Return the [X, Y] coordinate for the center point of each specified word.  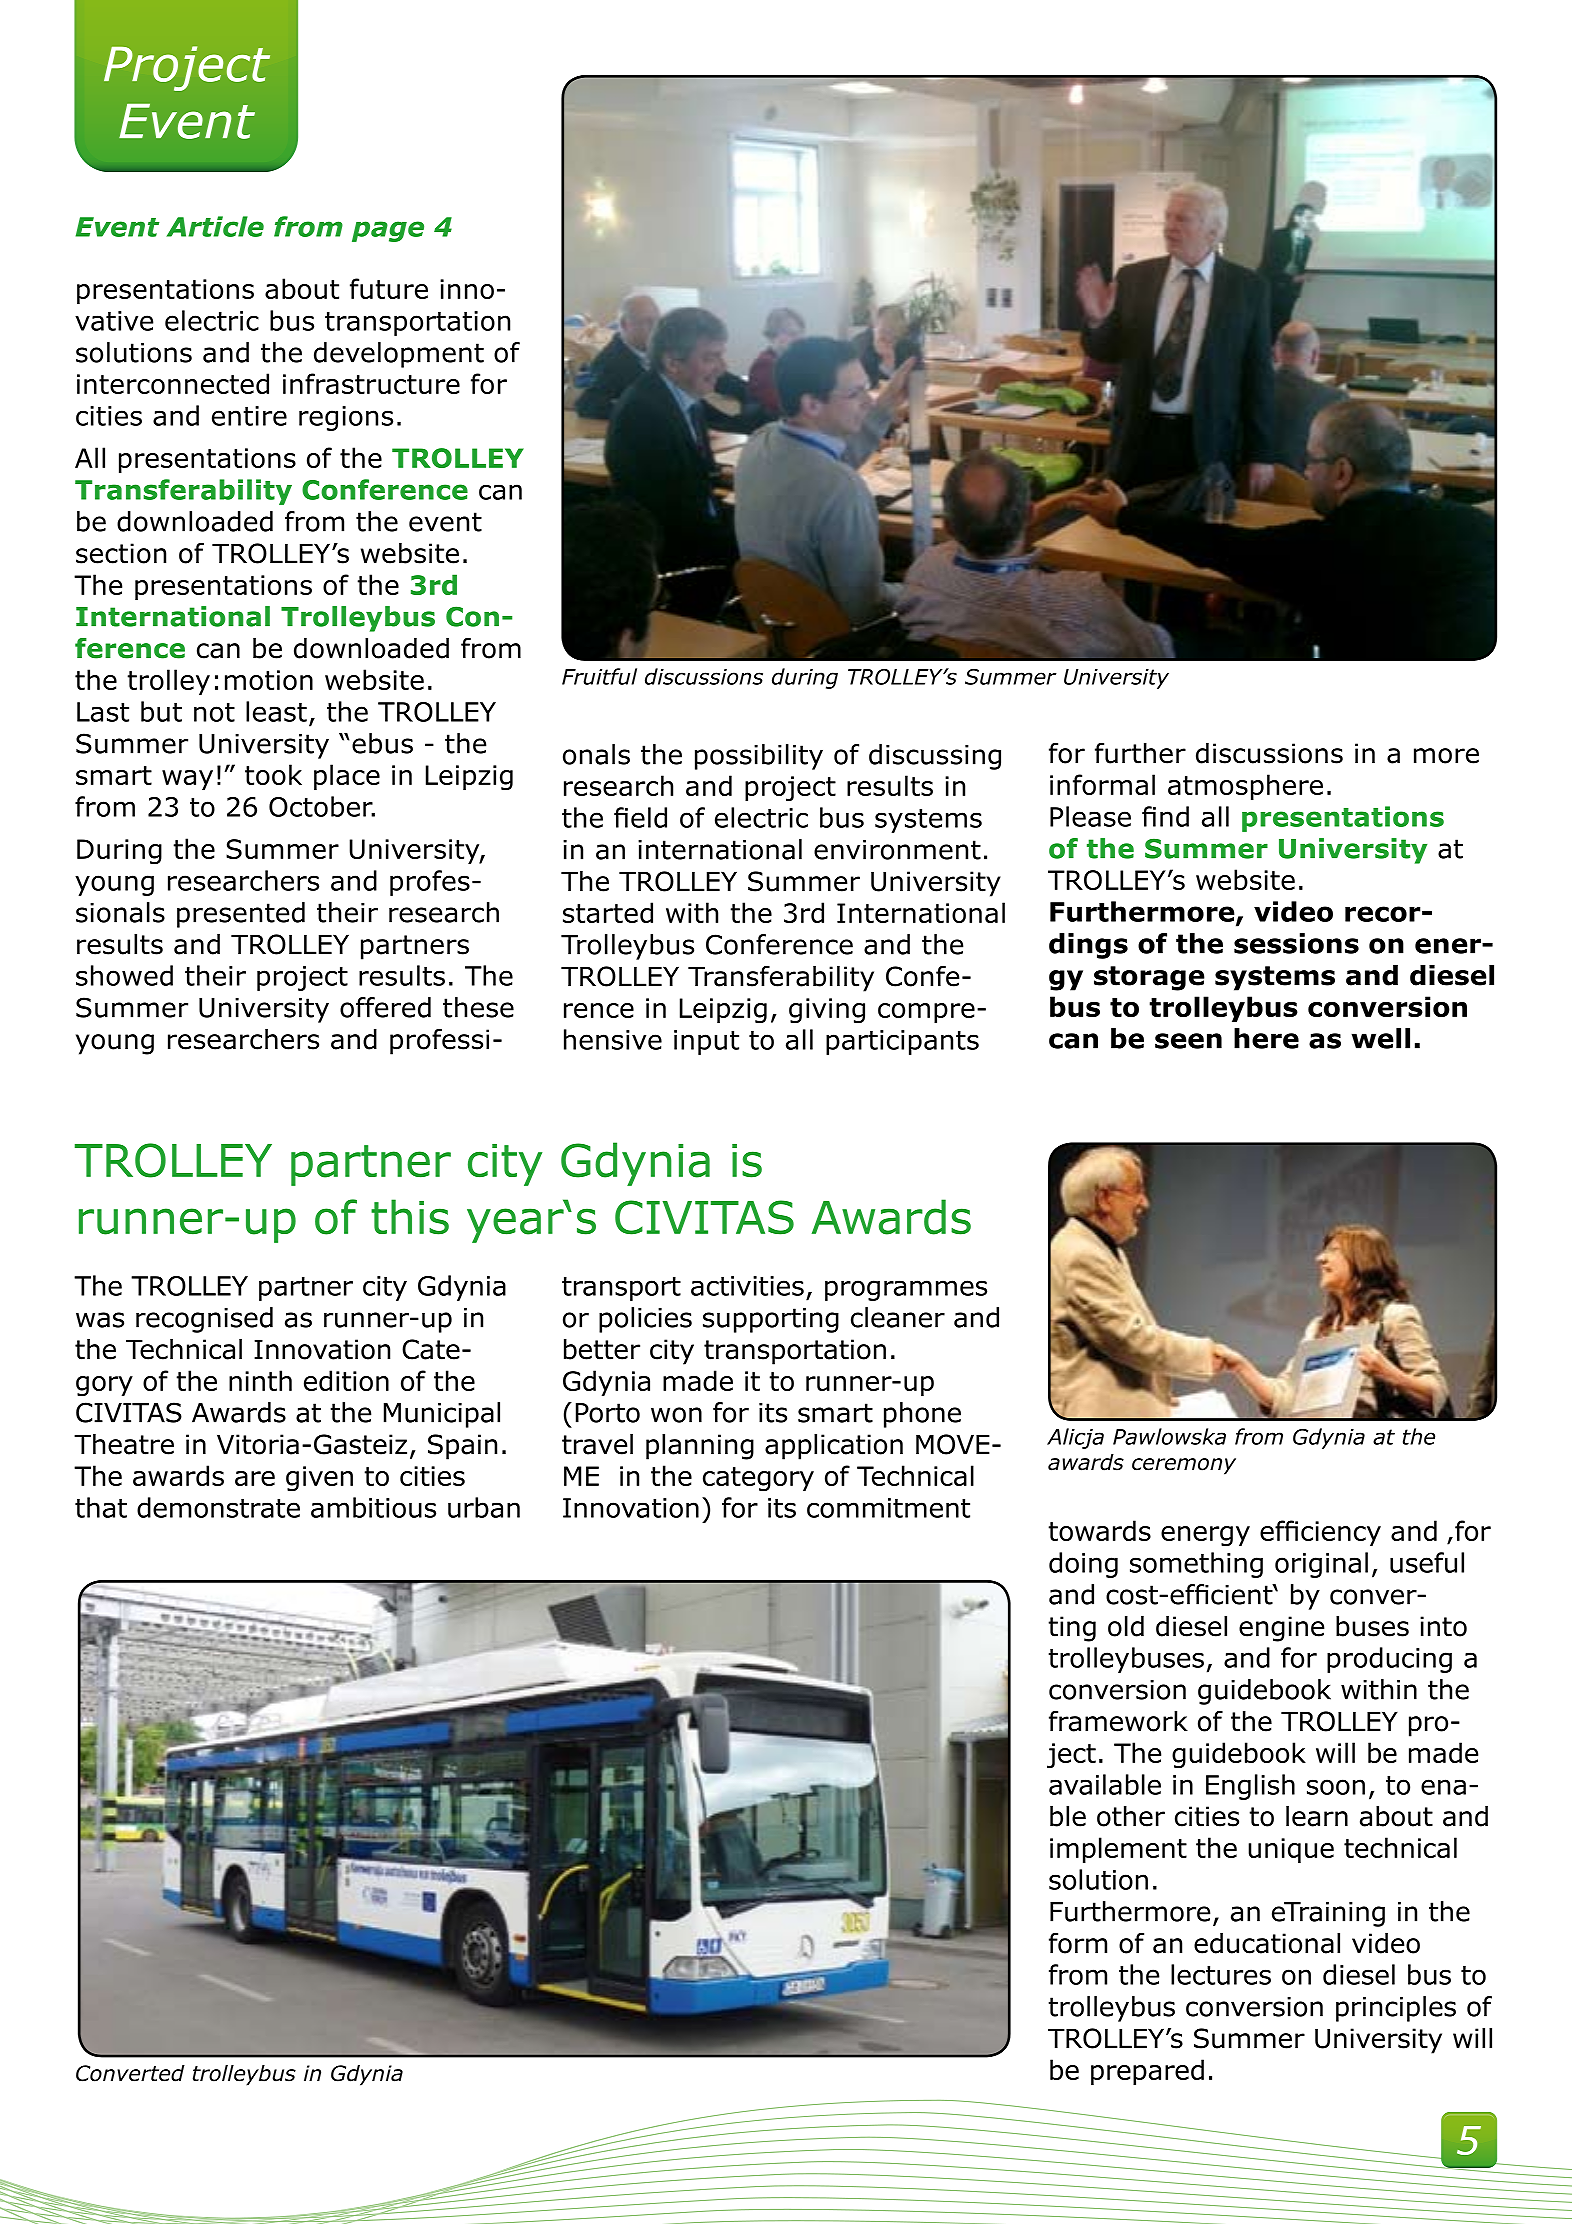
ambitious [373, 1507]
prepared [1147, 2072]
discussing [935, 757]
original [1321, 1565]
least [276, 711]
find [1165, 816]
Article [215, 226]
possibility [759, 757]
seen [1188, 1041]
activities [747, 1286]
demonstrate [218, 1507]
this [410, 1217]
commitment [888, 1508]
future [389, 288]
